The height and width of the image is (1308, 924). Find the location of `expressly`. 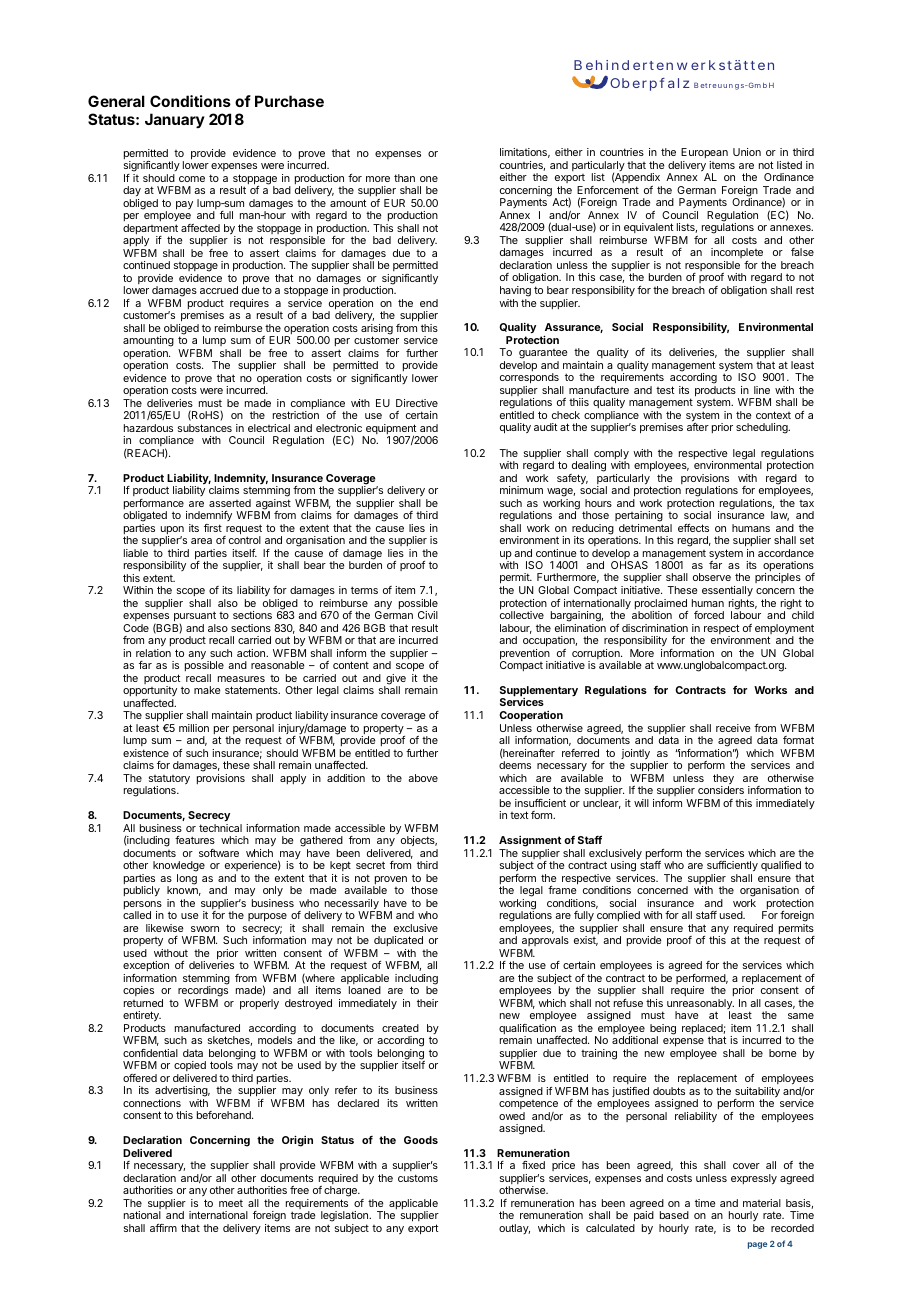

expressly is located at coordinates (754, 1179).
